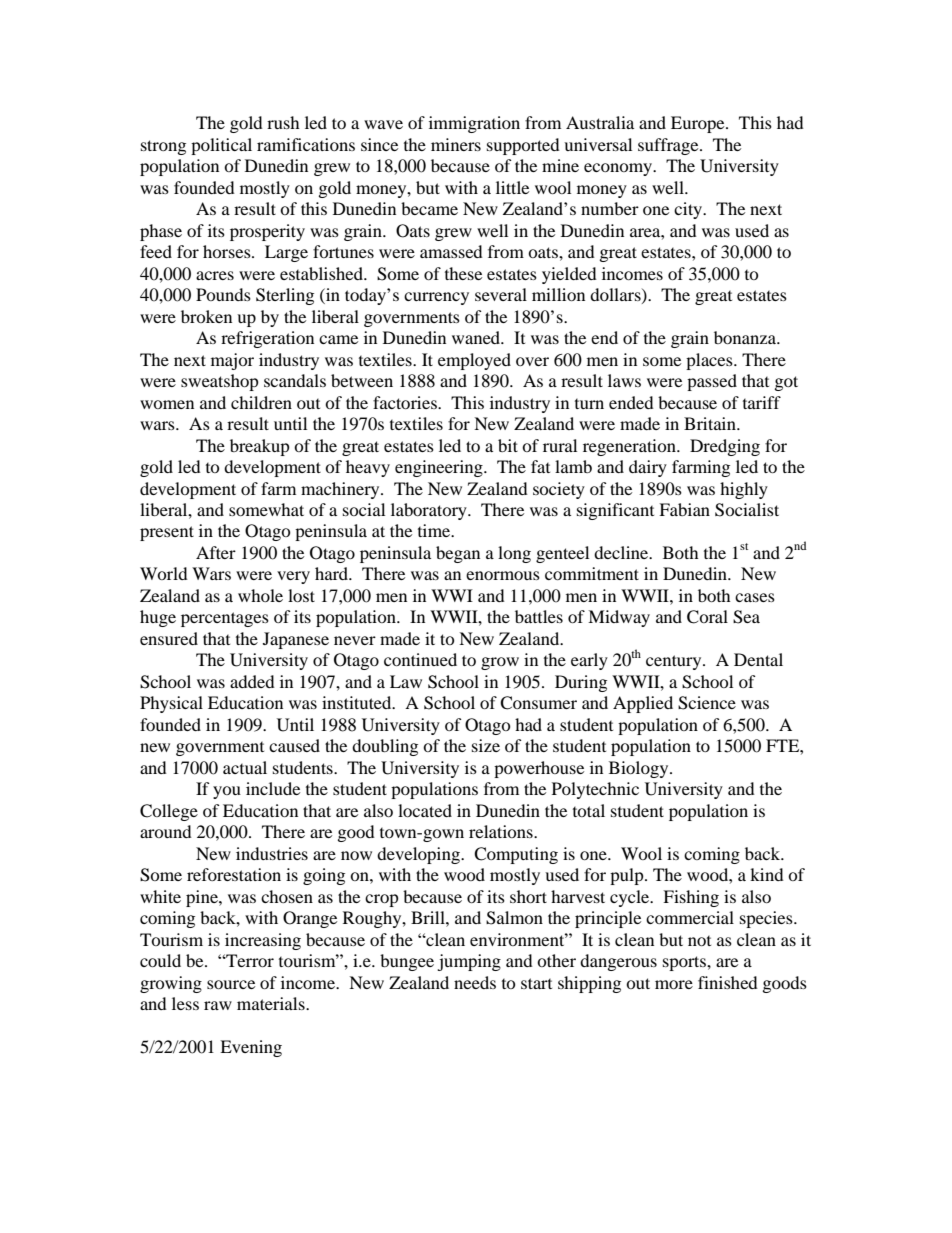 The height and width of the screenshot is (1233, 952). What do you see at coordinates (475, 982) in the screenshot?
I see `needs` at bounding box center [475, 982].
